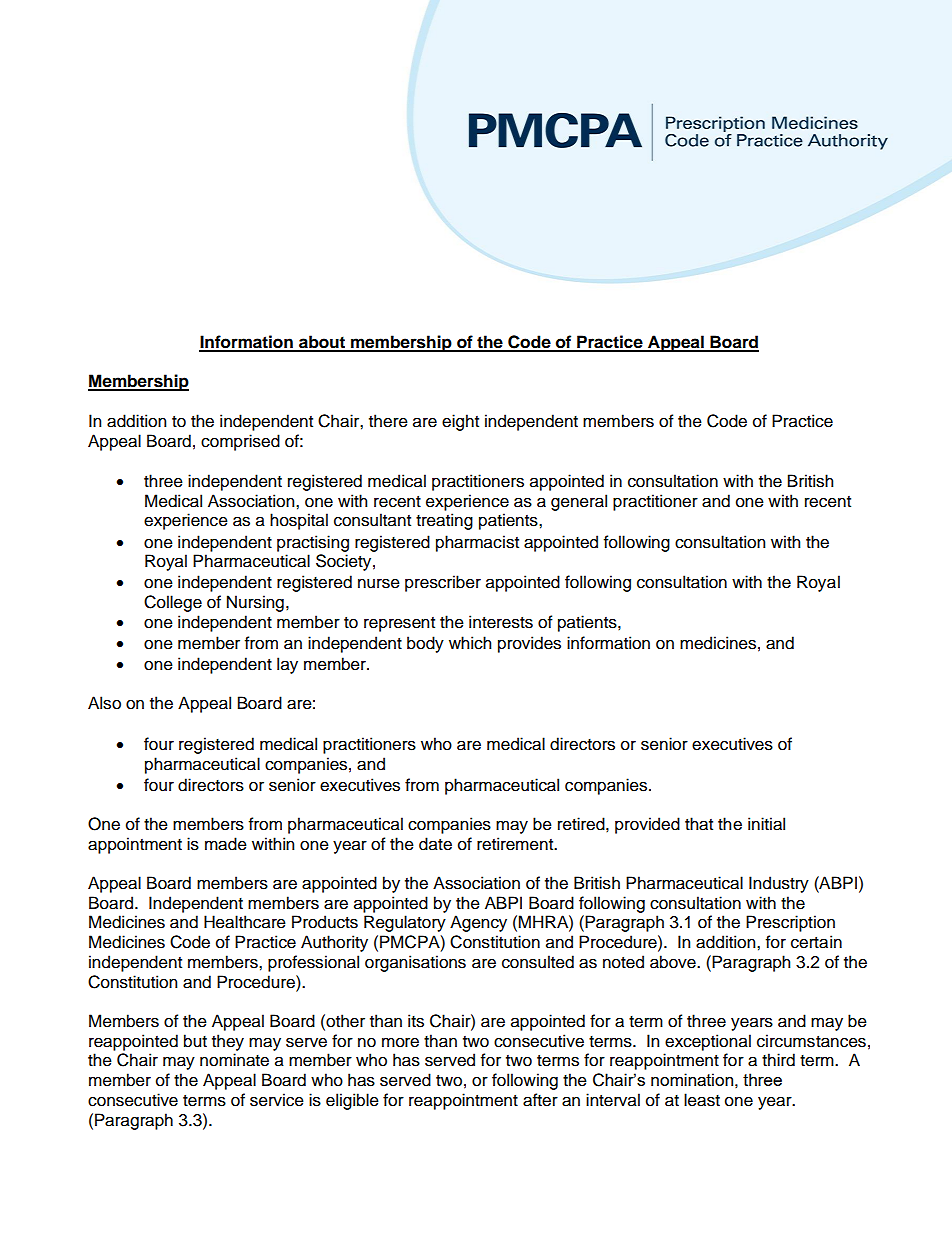 The width and height of the screenshot is (952, 1233). Describe the element at coordinates (460, 422) in the screenshot. I see `eight` at that location.
